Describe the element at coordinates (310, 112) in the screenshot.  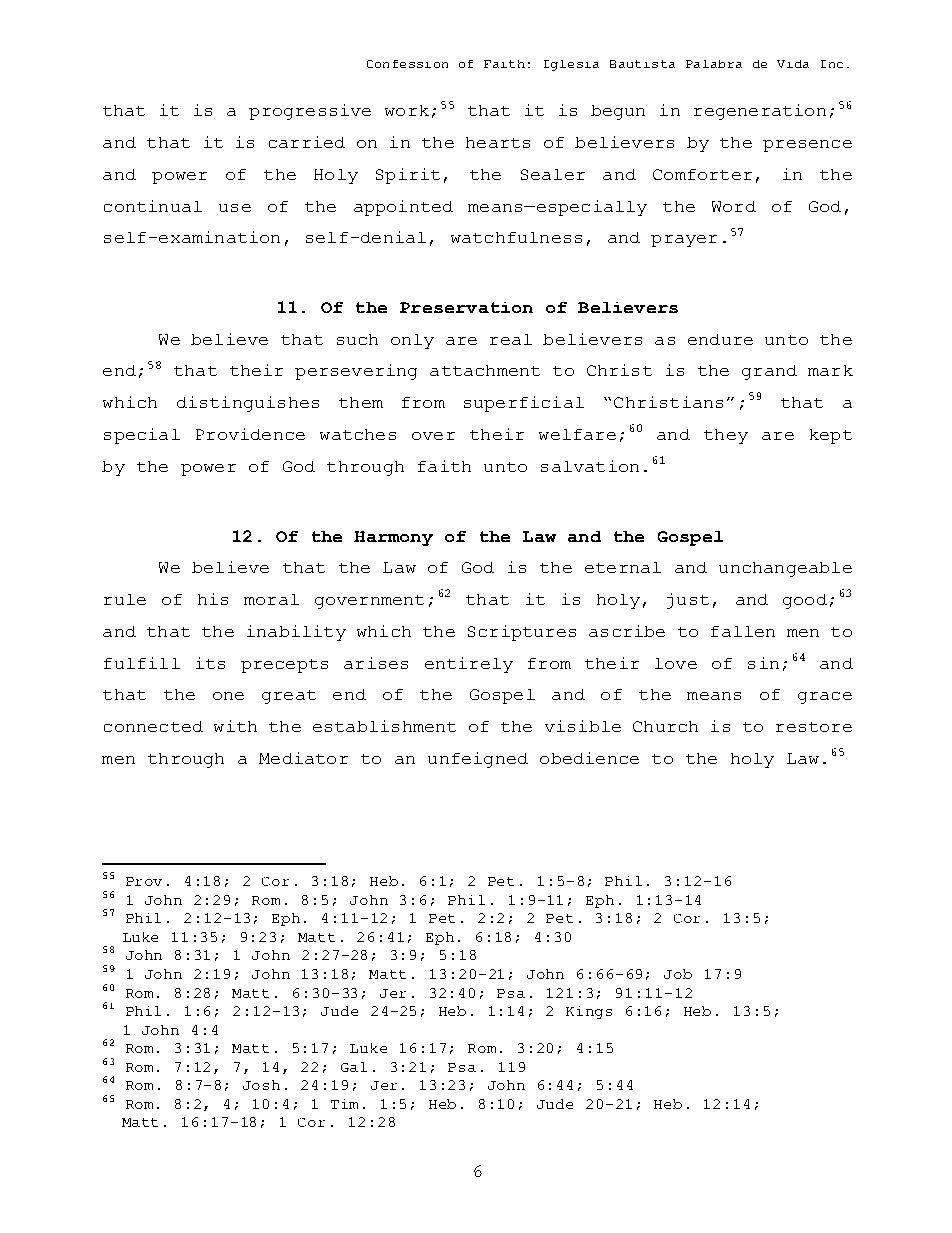
I see `progressive` at that location.
